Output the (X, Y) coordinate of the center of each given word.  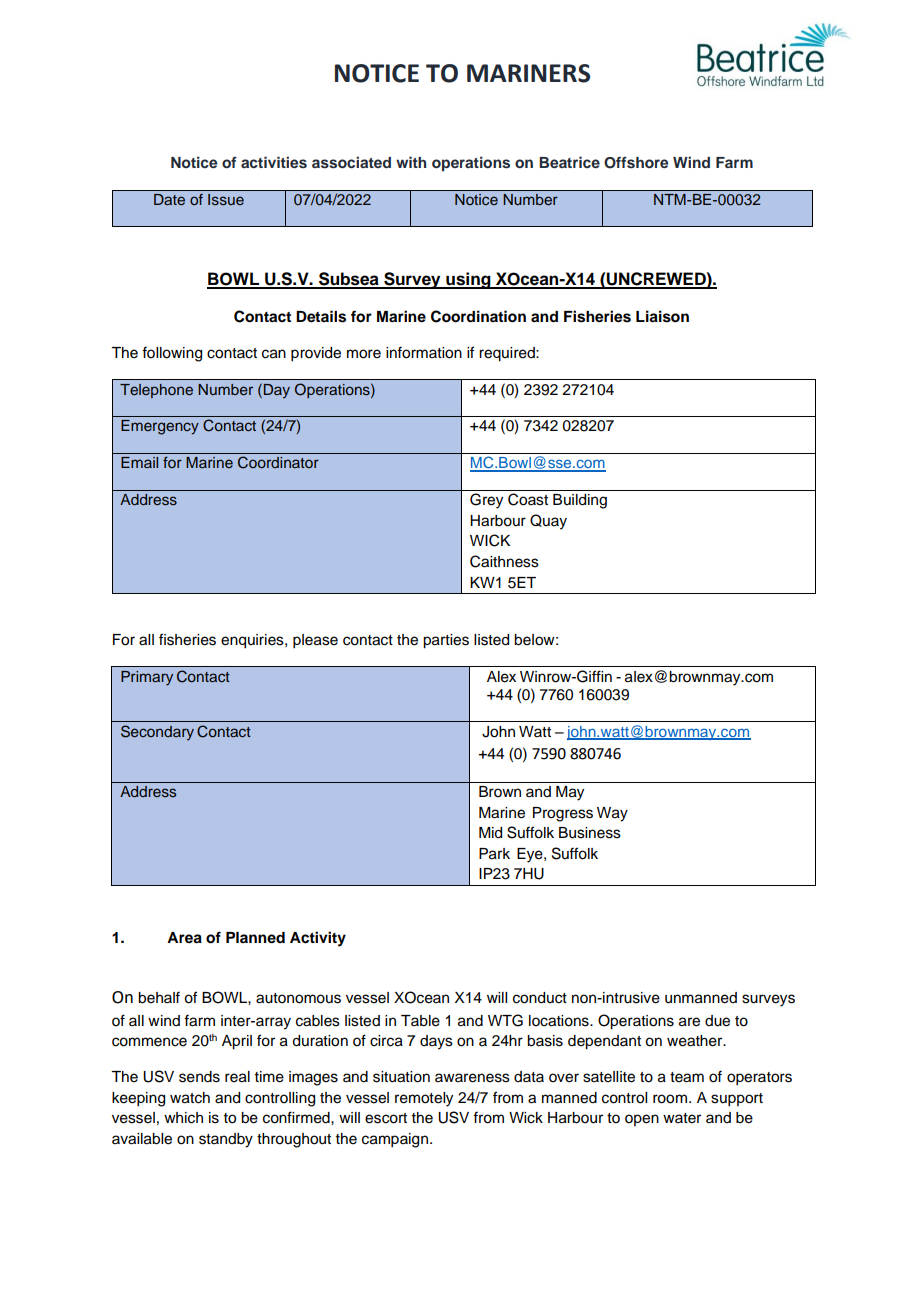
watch (190, 1098)
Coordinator (278, 462)
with (411, 162)
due (717, 1021)
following (172, 354)
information (424, 352)
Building (580, 501)
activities (274, 162)
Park (494, 854)
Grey (486, 501)
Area (184, 938)
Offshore (636, 162)
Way (612, 814)
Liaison (662, 316)
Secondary (157, 732)
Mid (490, 833)
